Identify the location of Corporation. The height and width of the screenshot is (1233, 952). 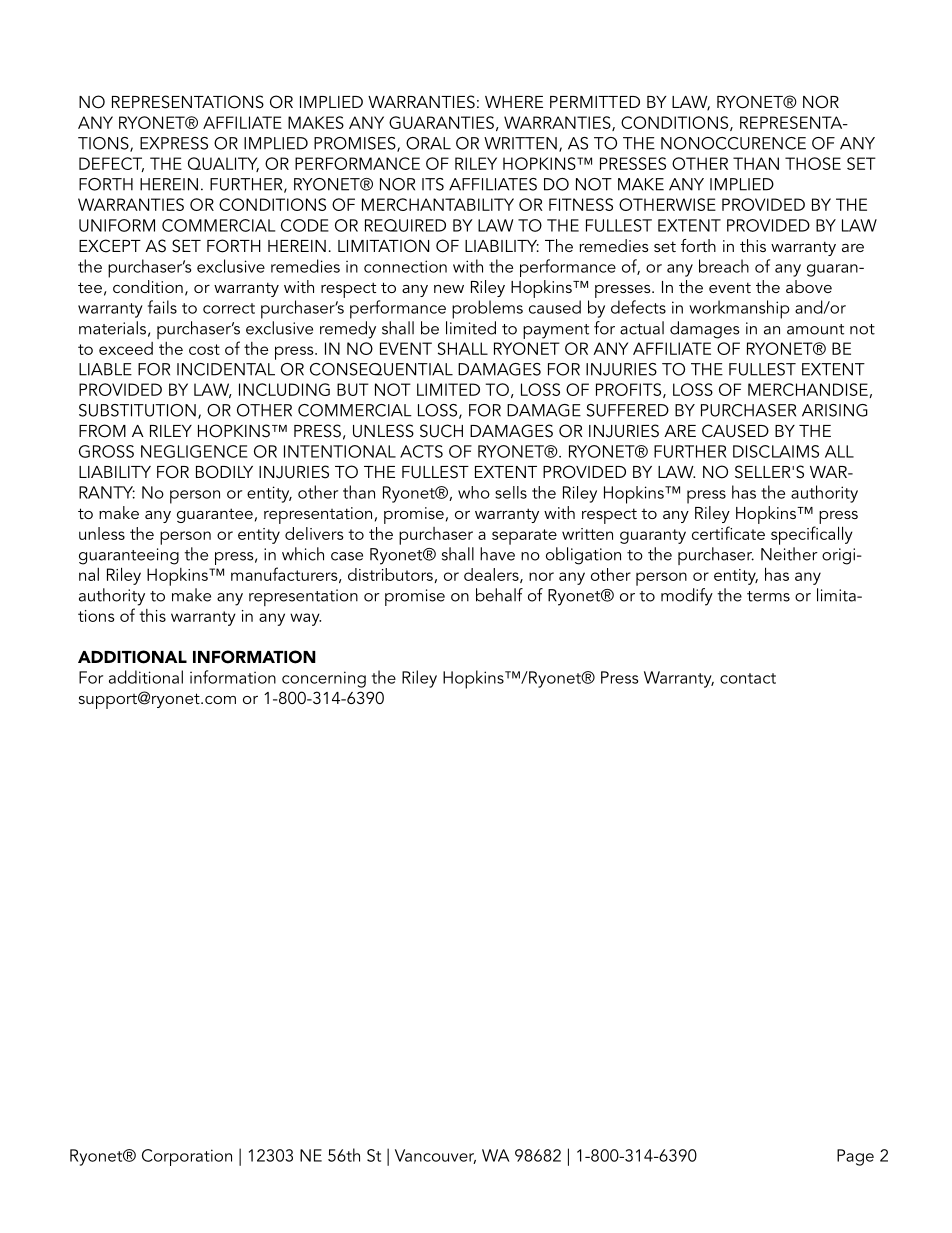
(187, 1157).
